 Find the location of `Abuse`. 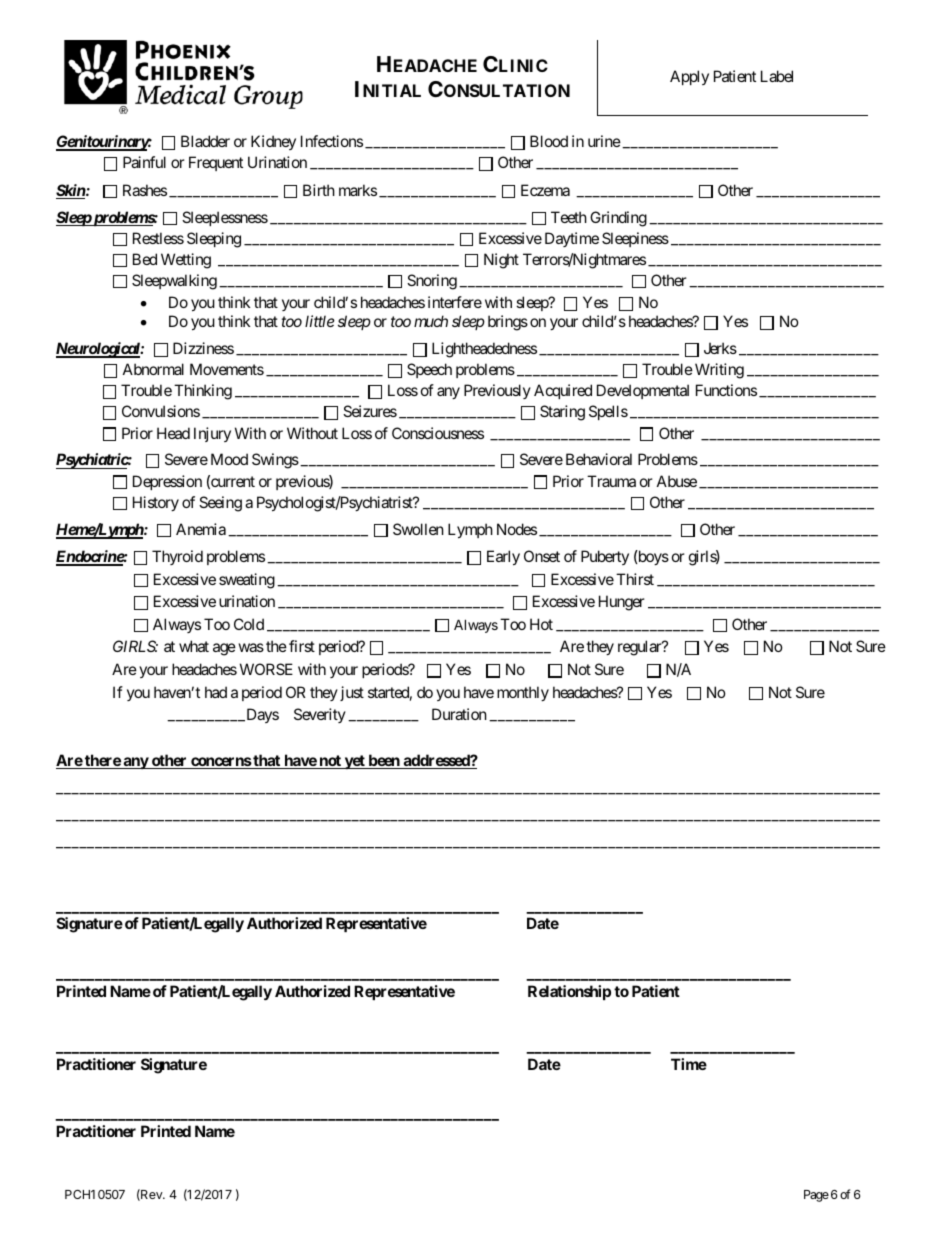

Abuse is located at coordinates (677, 481).
